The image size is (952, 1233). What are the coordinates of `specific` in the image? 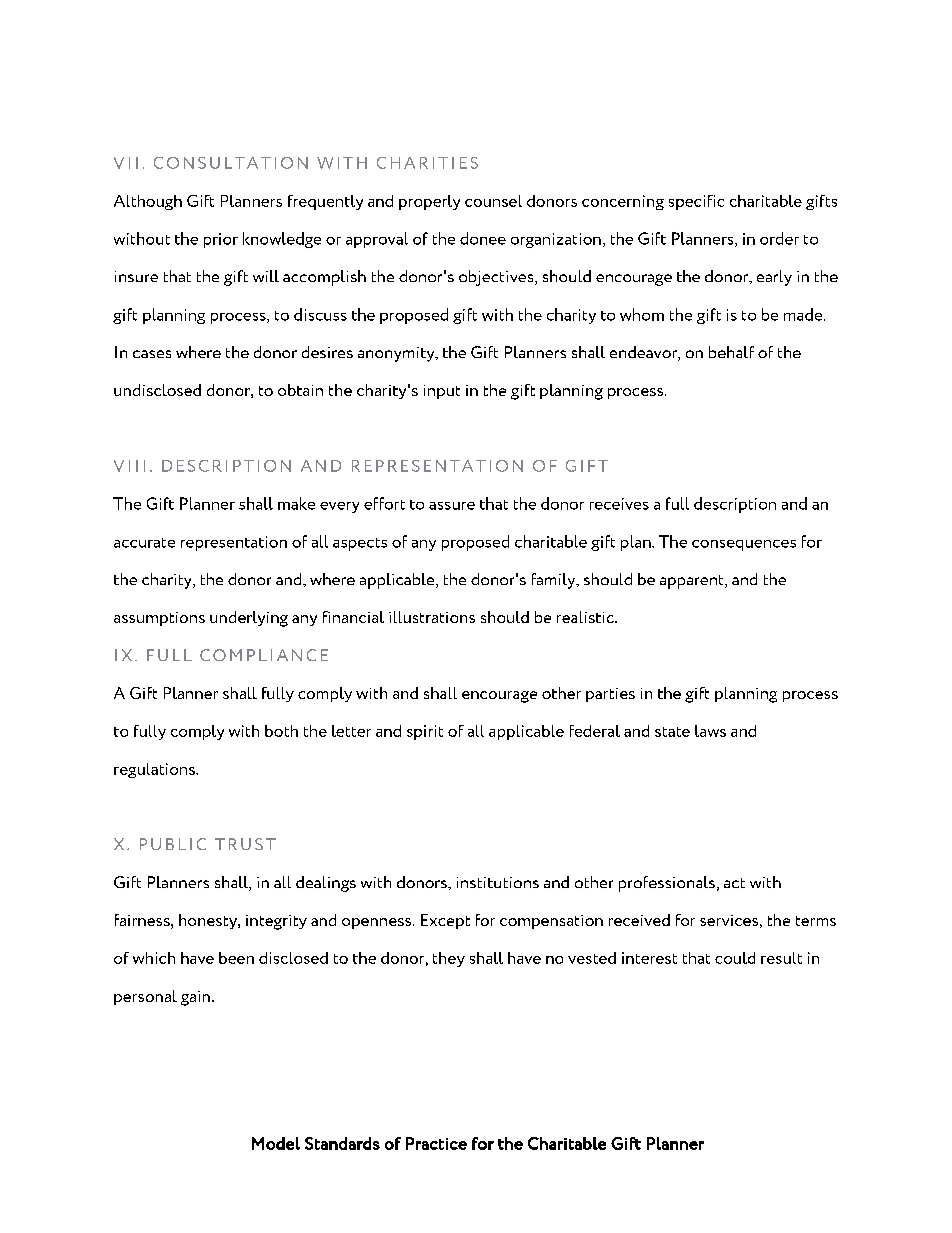 It's located at (696, 202).
